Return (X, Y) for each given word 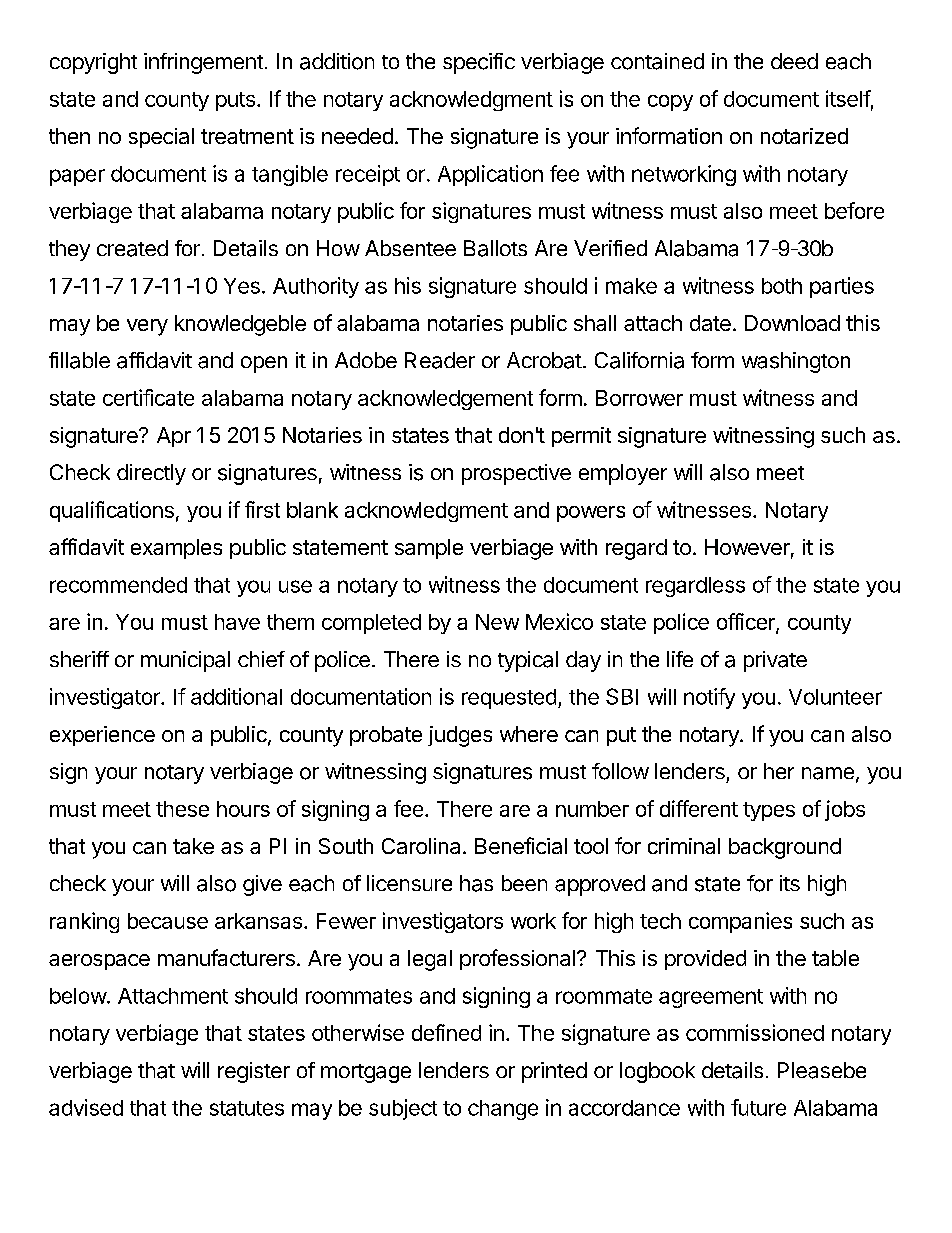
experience (102, 736)
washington (796, 362)
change (503, 1110)
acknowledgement (445, 400)
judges (460, 736)
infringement (203, 63)
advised (86, 1107)
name (828, 773)
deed (794, 61)
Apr (174, 437)
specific (479, 63)
